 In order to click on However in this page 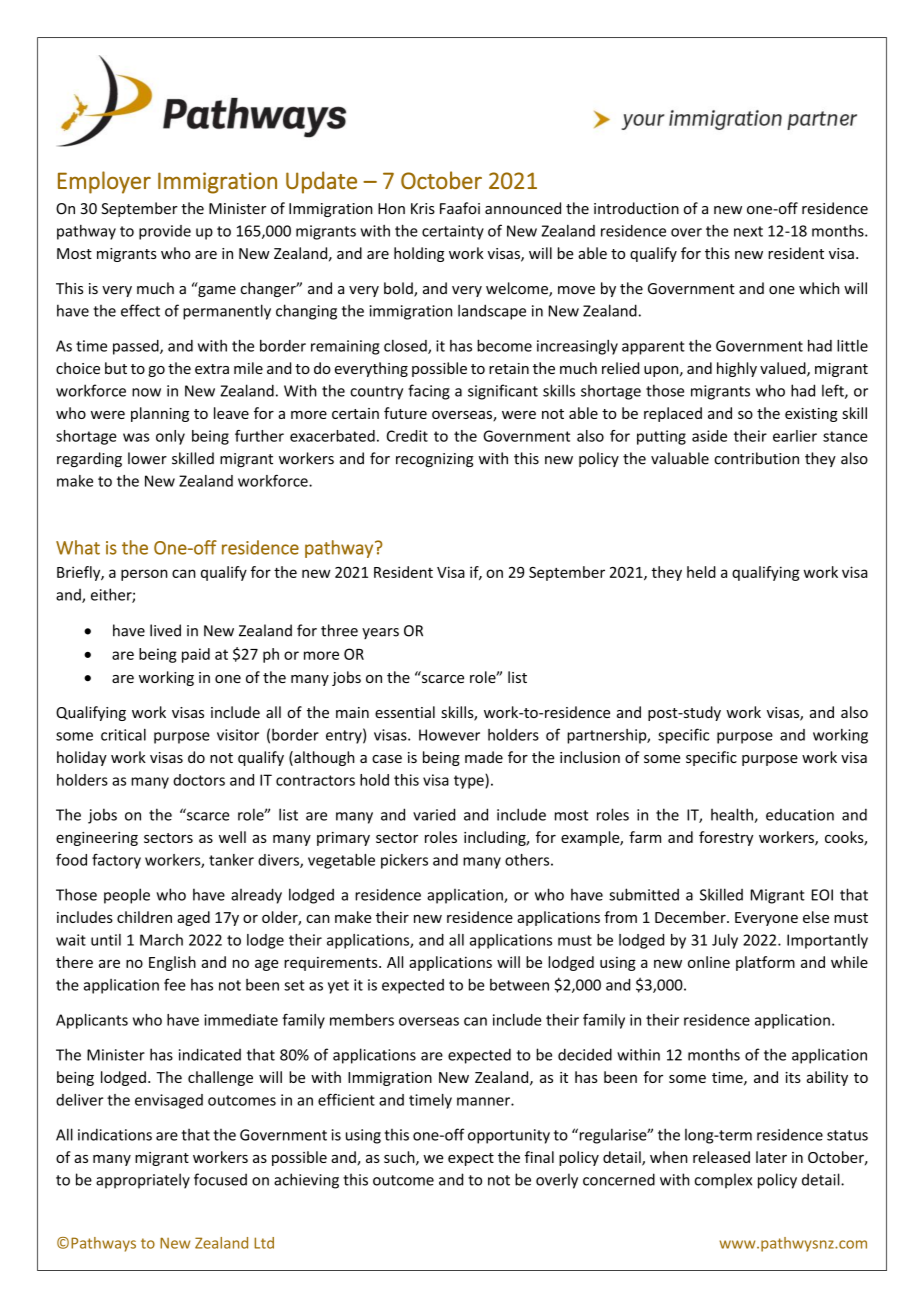, I will do `click(449, 735)`.
